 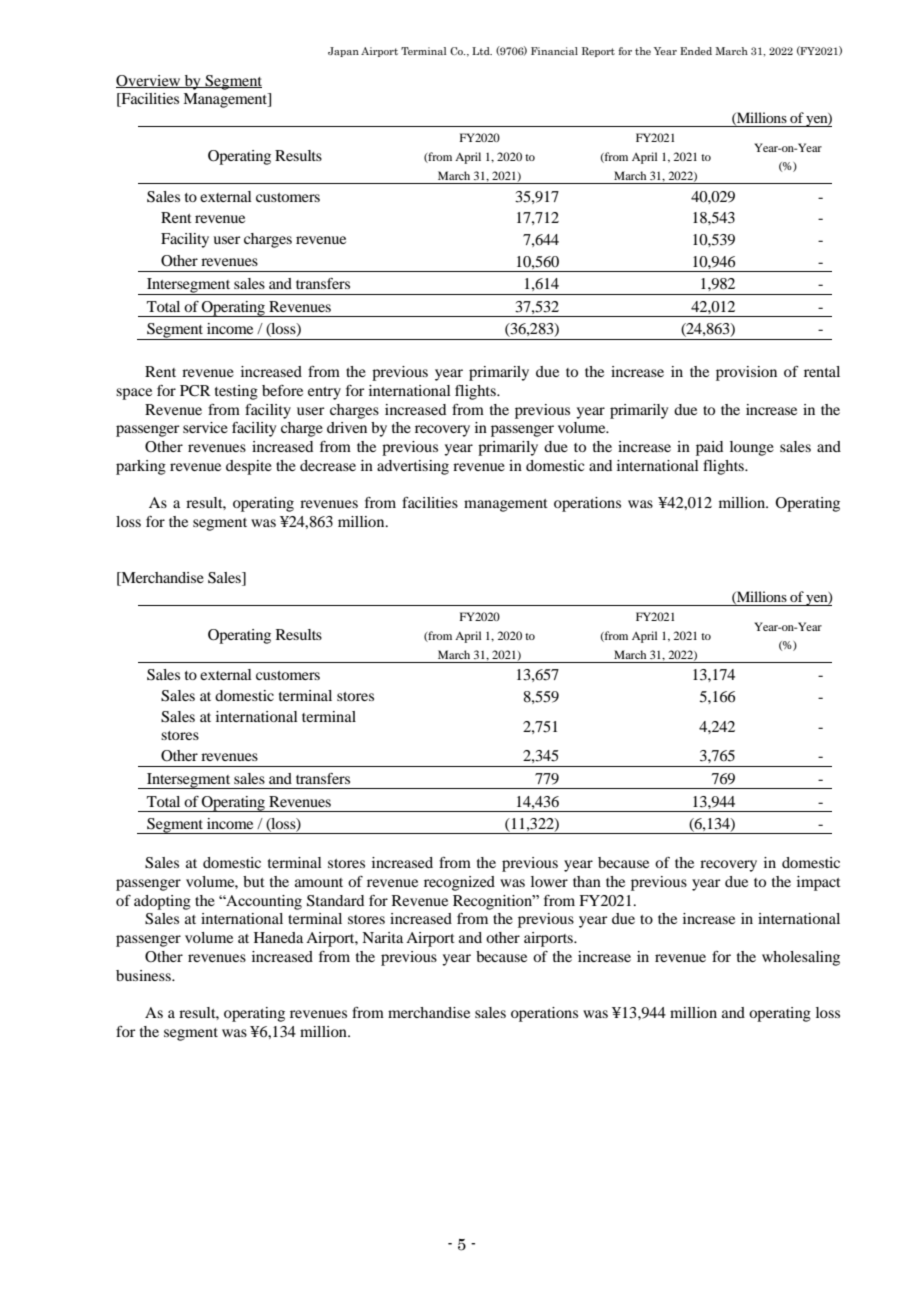 I want to click on Recognition, so click(x=493, y=902).
